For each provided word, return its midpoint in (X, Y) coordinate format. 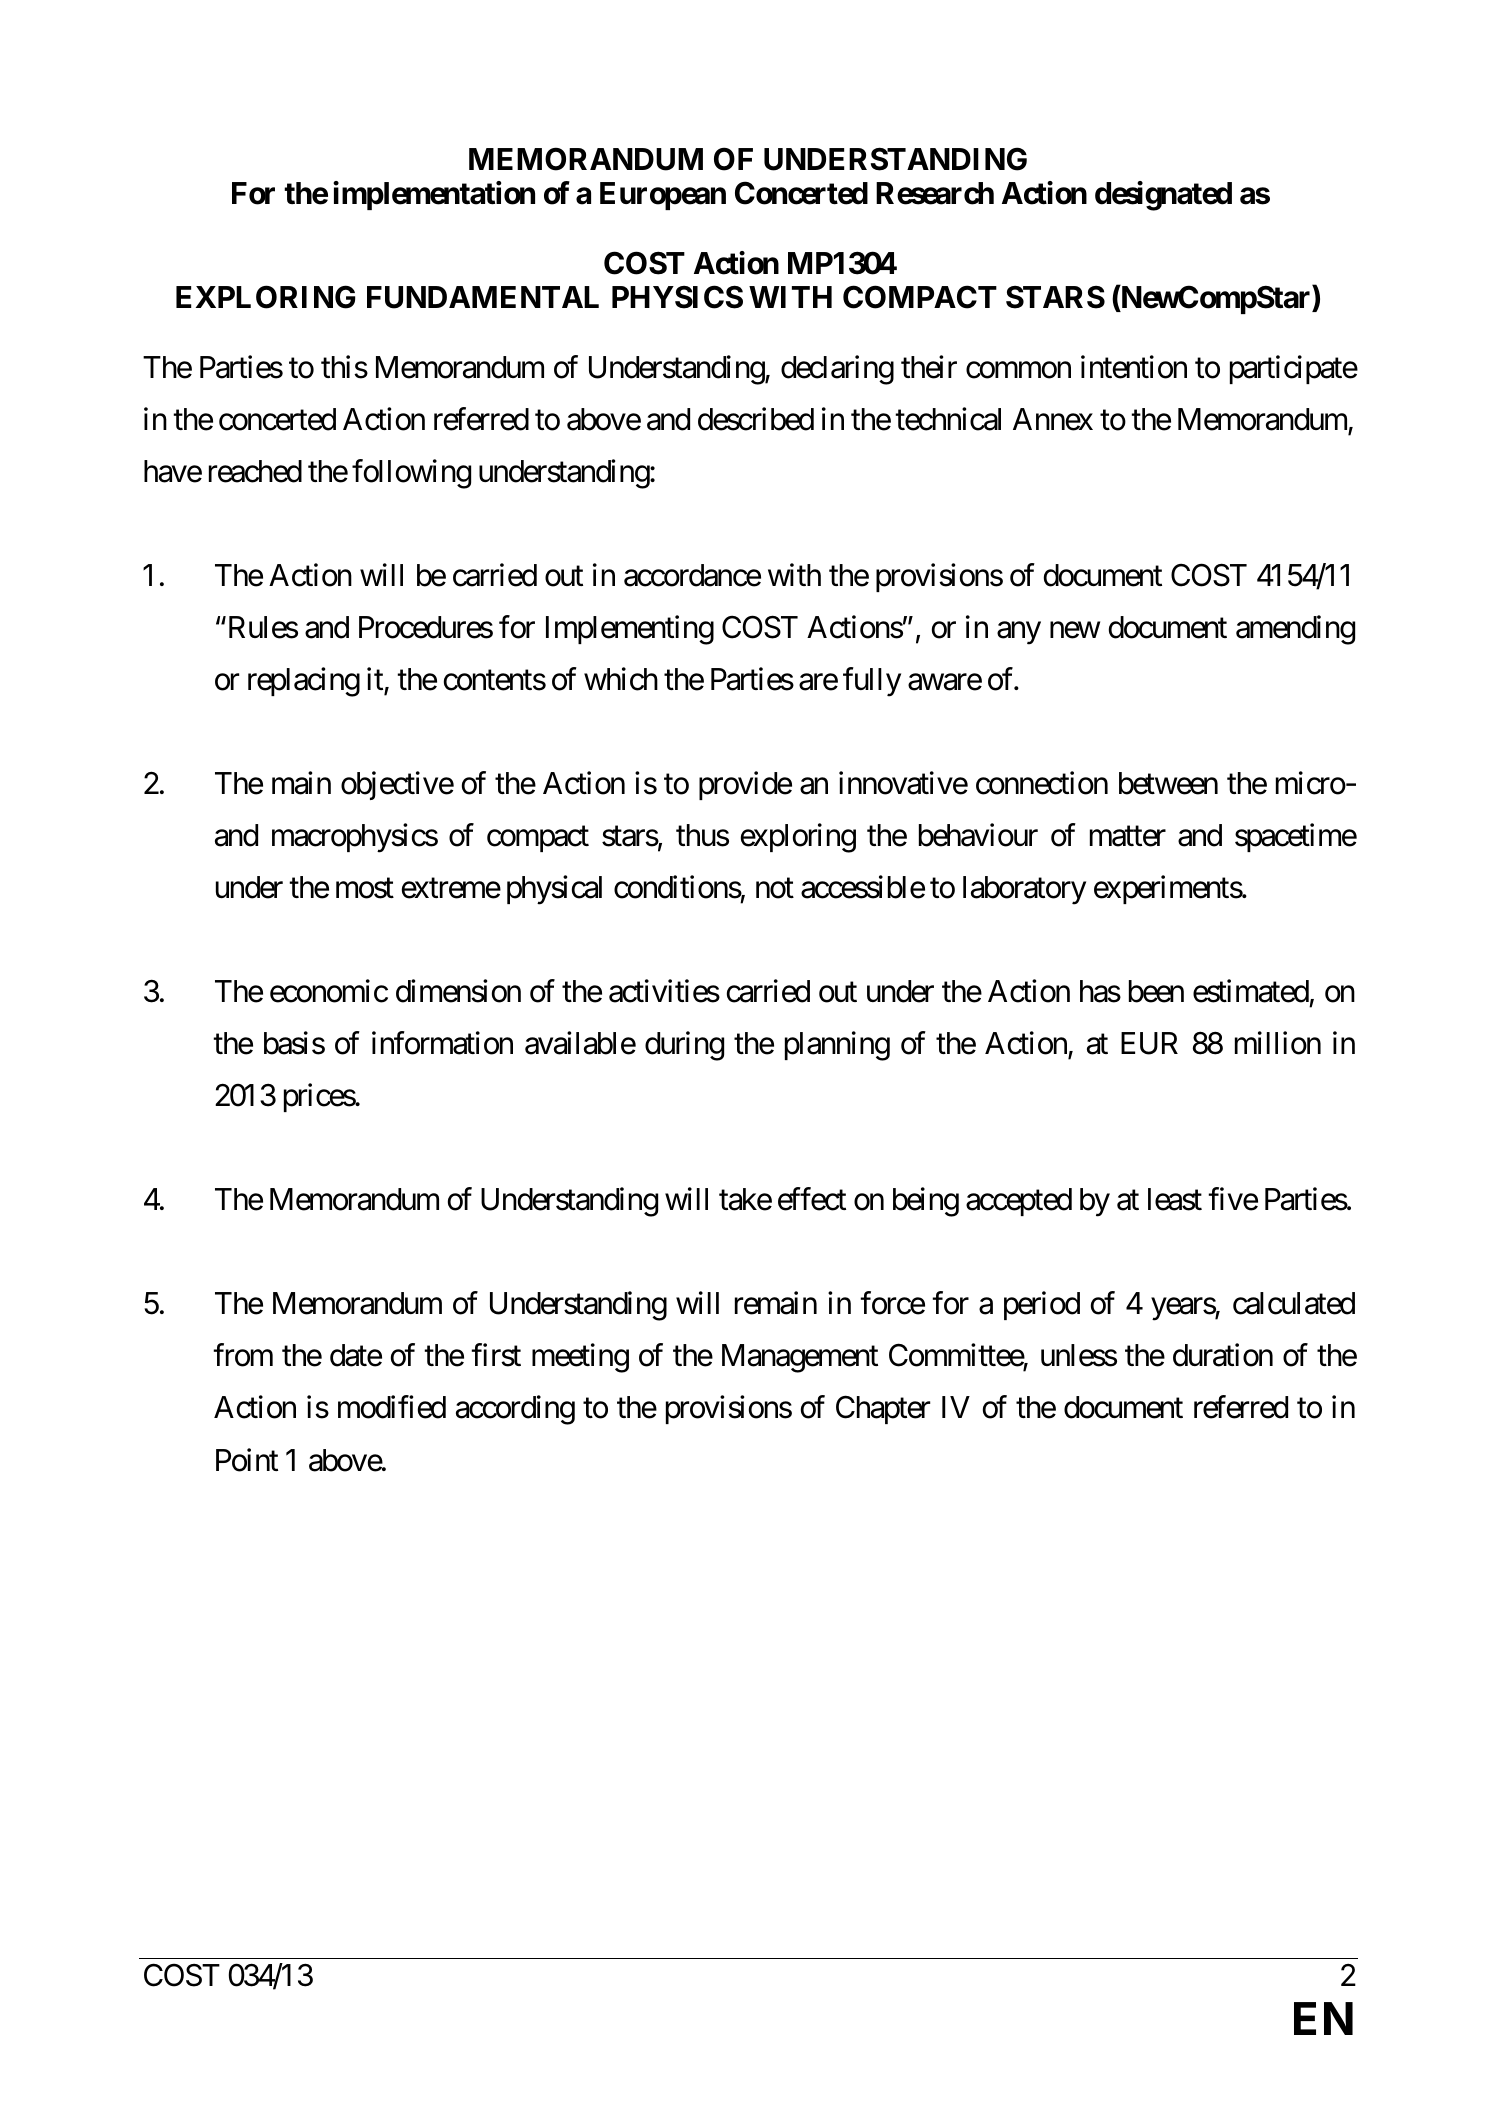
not (775, 889)
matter (1128, 837)
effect (812, 1199)
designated (1163, 196)
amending (1295, 630)
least (1175, 1199)
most (365, 889)
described (756, 419)
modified (392, 1407)
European (663, 196)
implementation (434, 196)
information (442, 1043)
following (411, 474)
